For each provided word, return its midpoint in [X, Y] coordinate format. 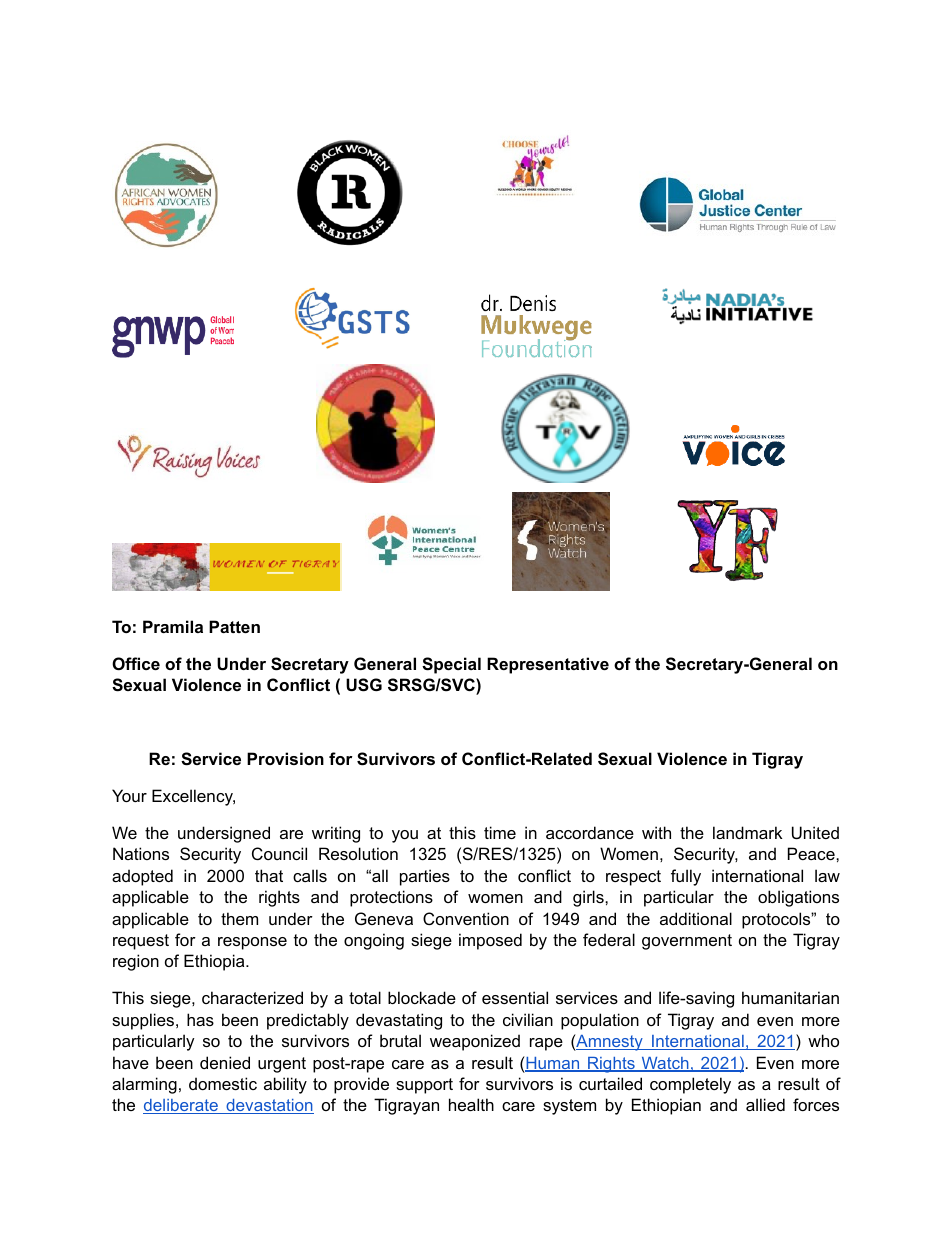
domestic [223, 1083]
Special [451, 665]
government [687, 942]
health [471, 1104]
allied [765, 1104]
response [252, 943]
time [500, 832]
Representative [548, 665]
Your [129, 795]
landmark [747, 832]
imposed [490, 941]
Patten [234, 626]
